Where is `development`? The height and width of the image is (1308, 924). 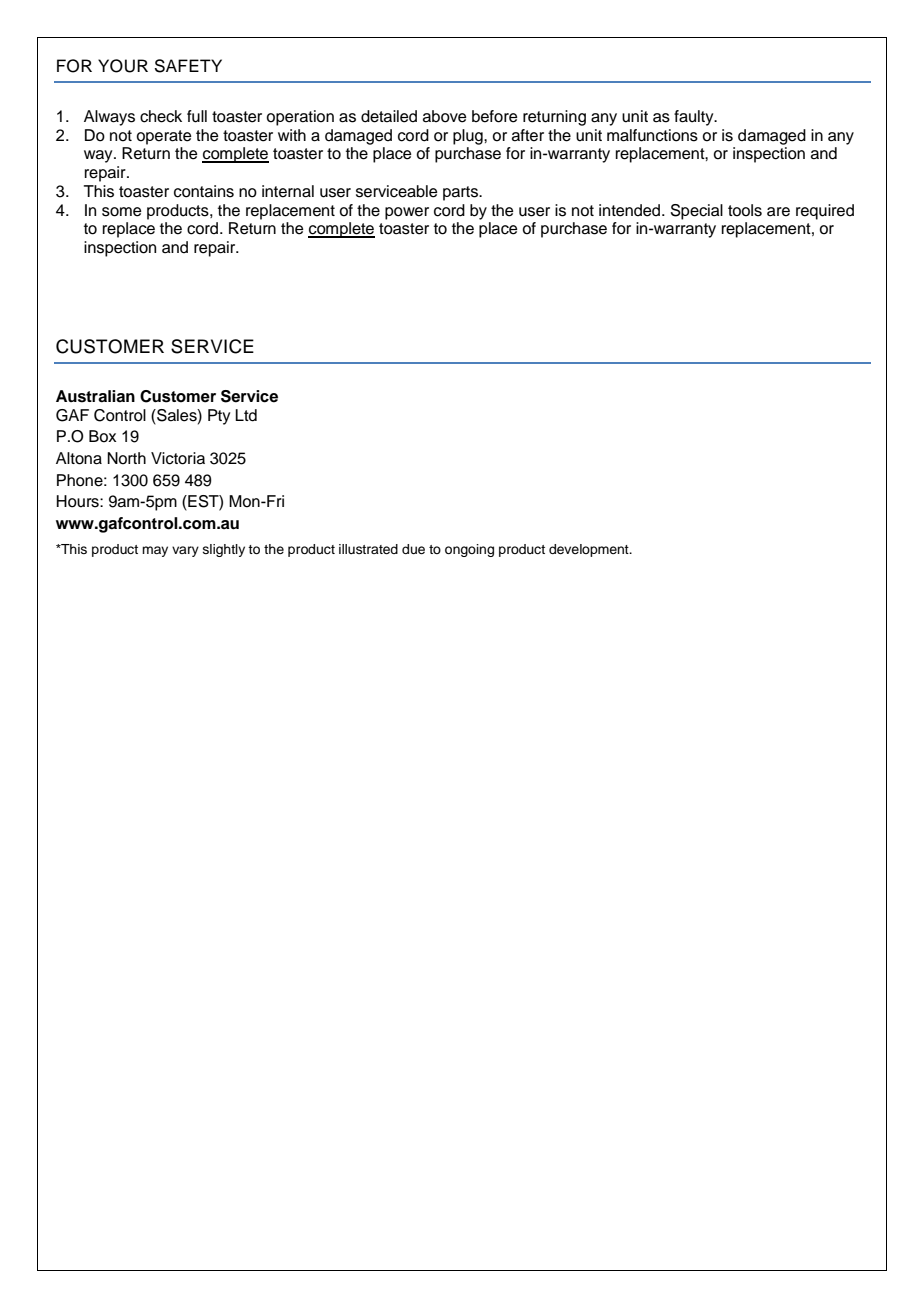 development is located at coordinates (590, 550).
